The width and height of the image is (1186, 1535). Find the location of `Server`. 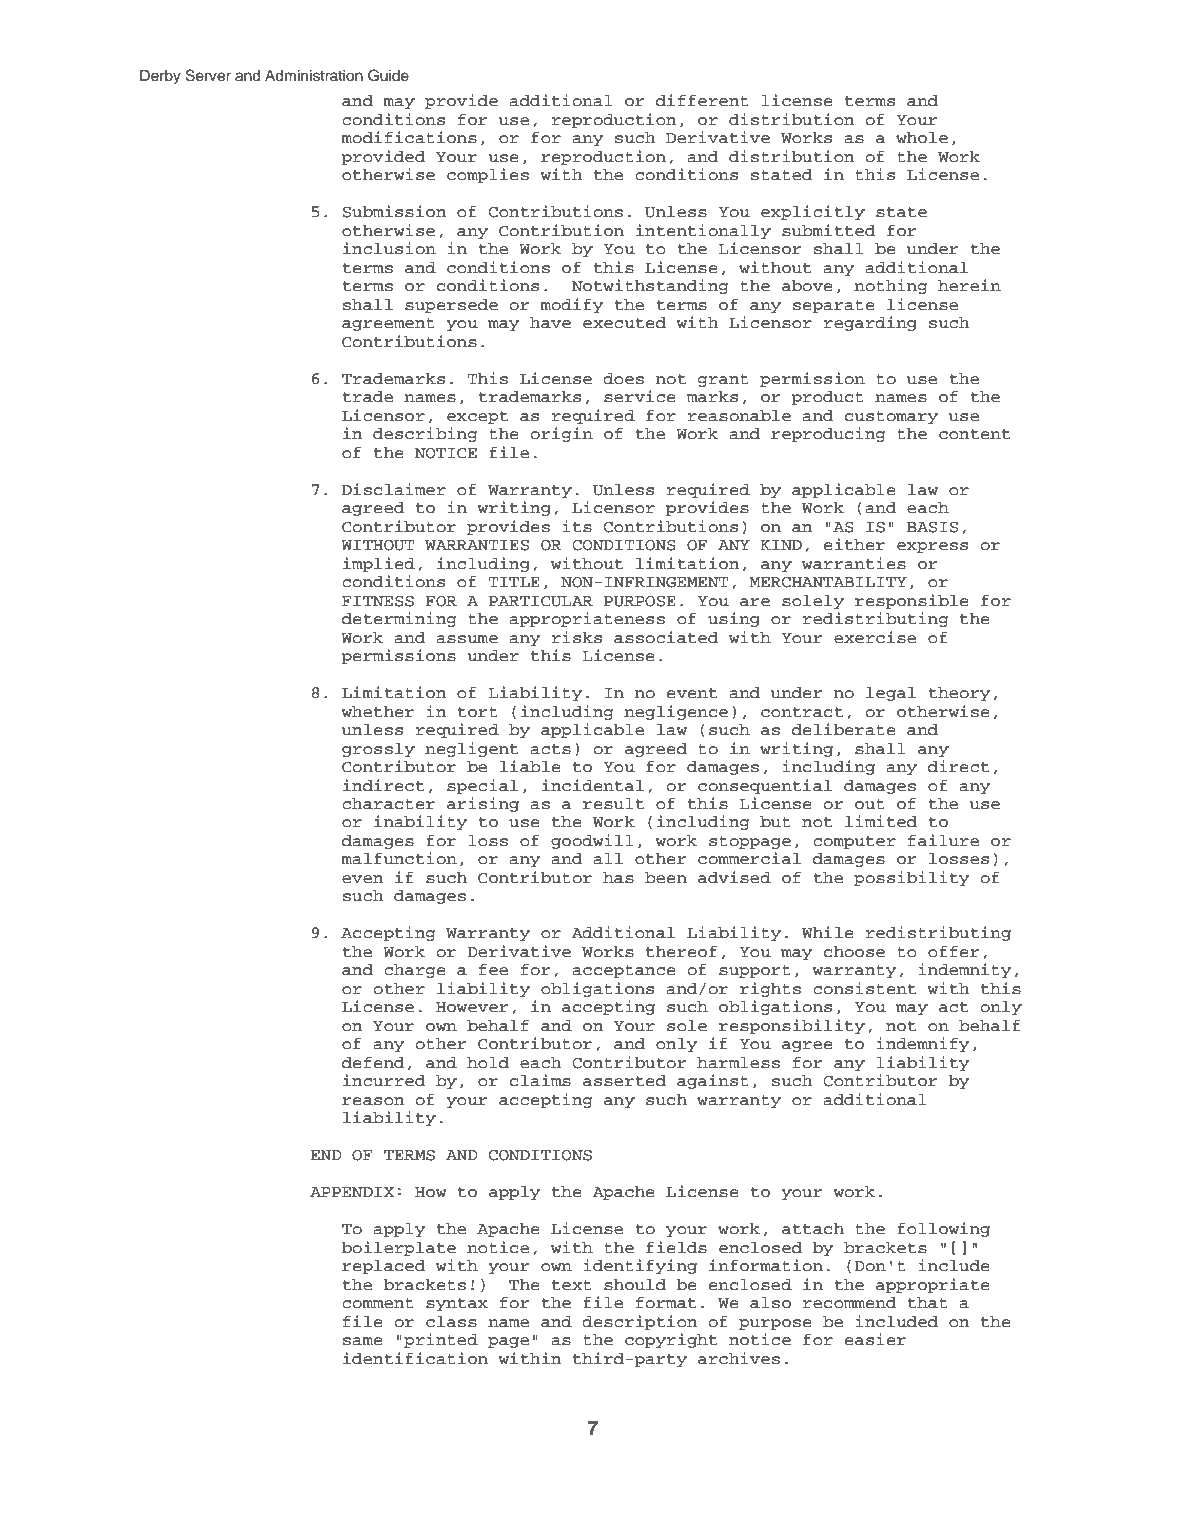

Server is located at coordinates (208, 75).
